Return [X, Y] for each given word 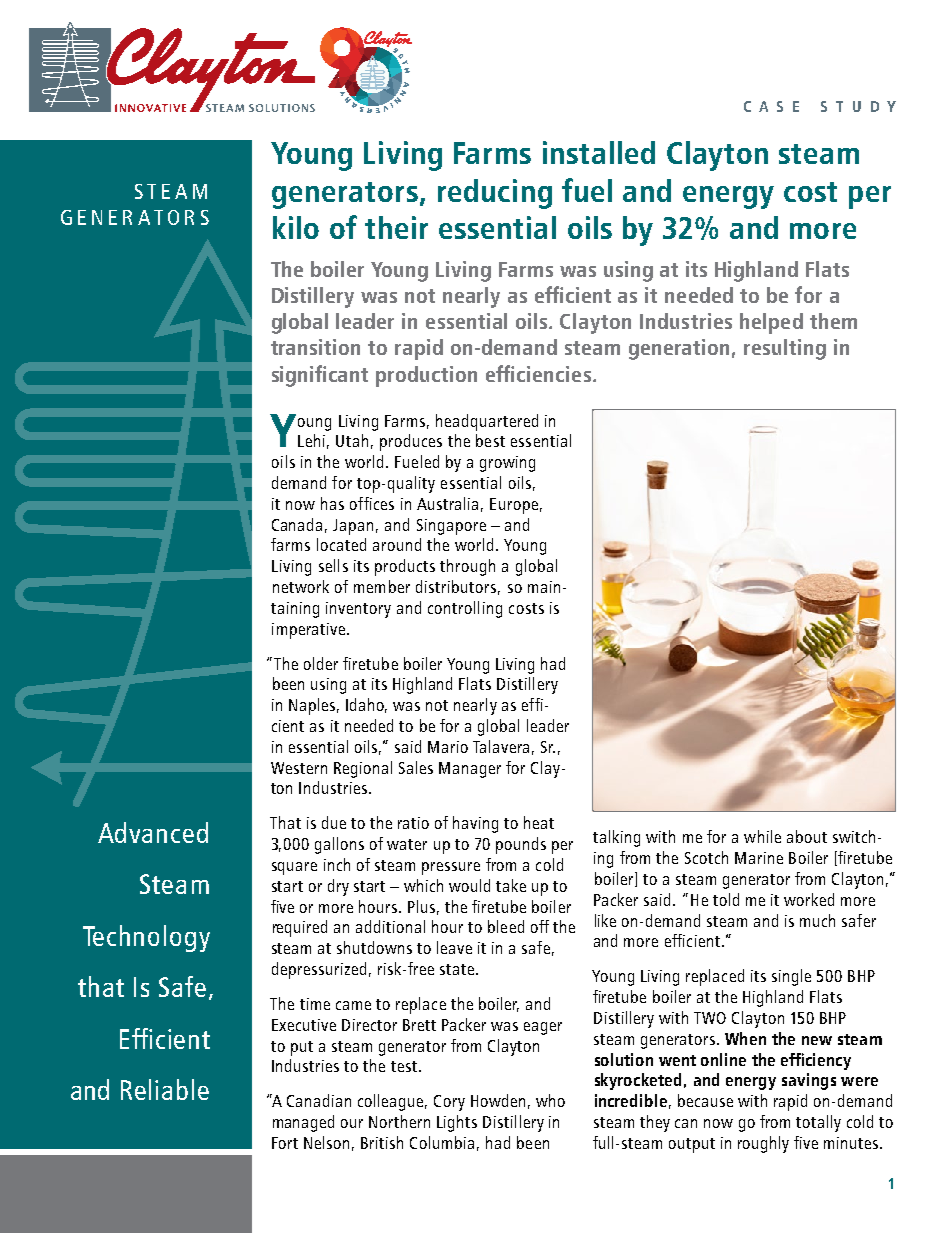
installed [599, 152]
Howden [498, 1100]
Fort [285, 1143]
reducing [495, 194]
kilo [296, 227]
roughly [763, 1144]
